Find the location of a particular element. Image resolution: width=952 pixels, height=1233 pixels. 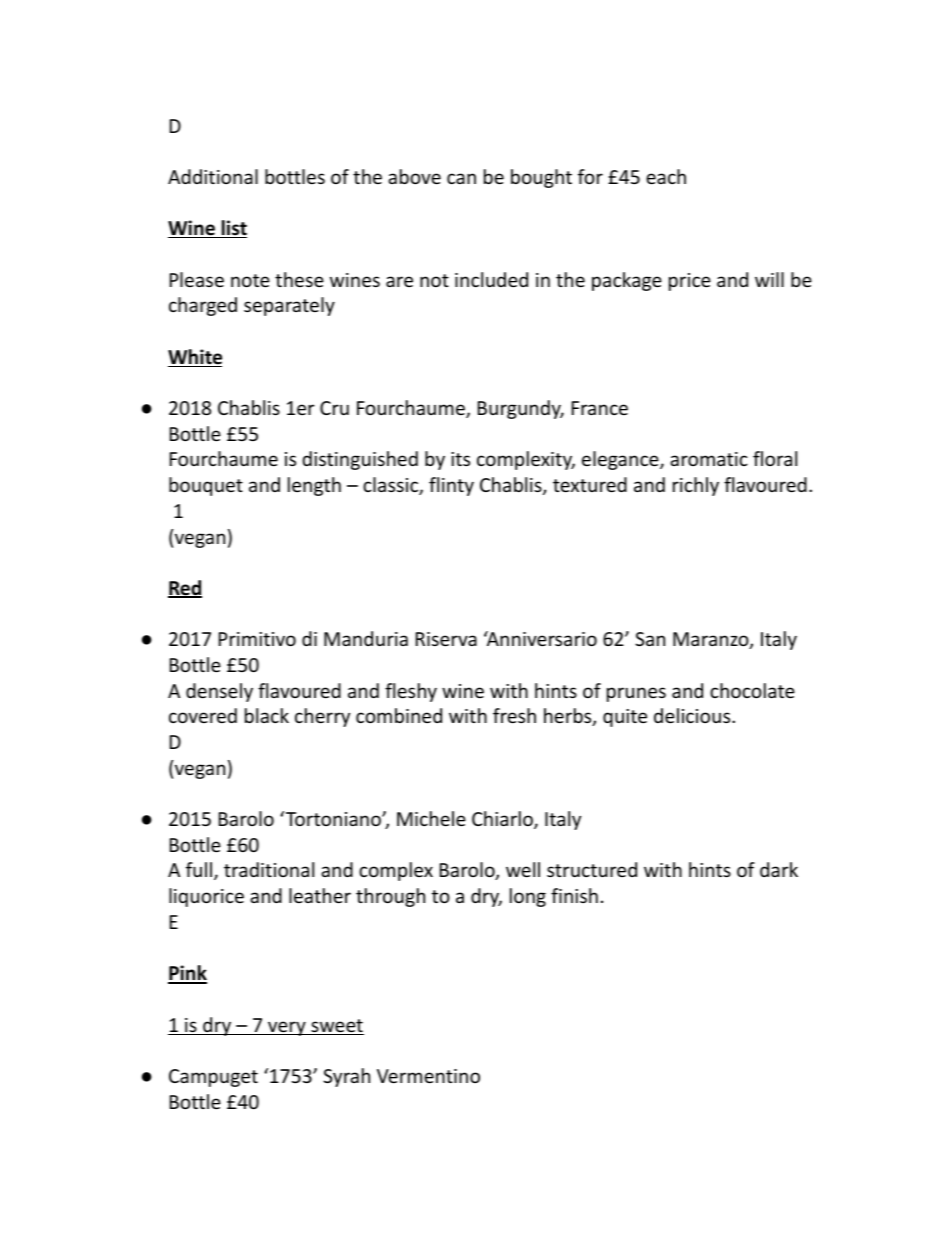

White is located at coordinates (195, 358).
